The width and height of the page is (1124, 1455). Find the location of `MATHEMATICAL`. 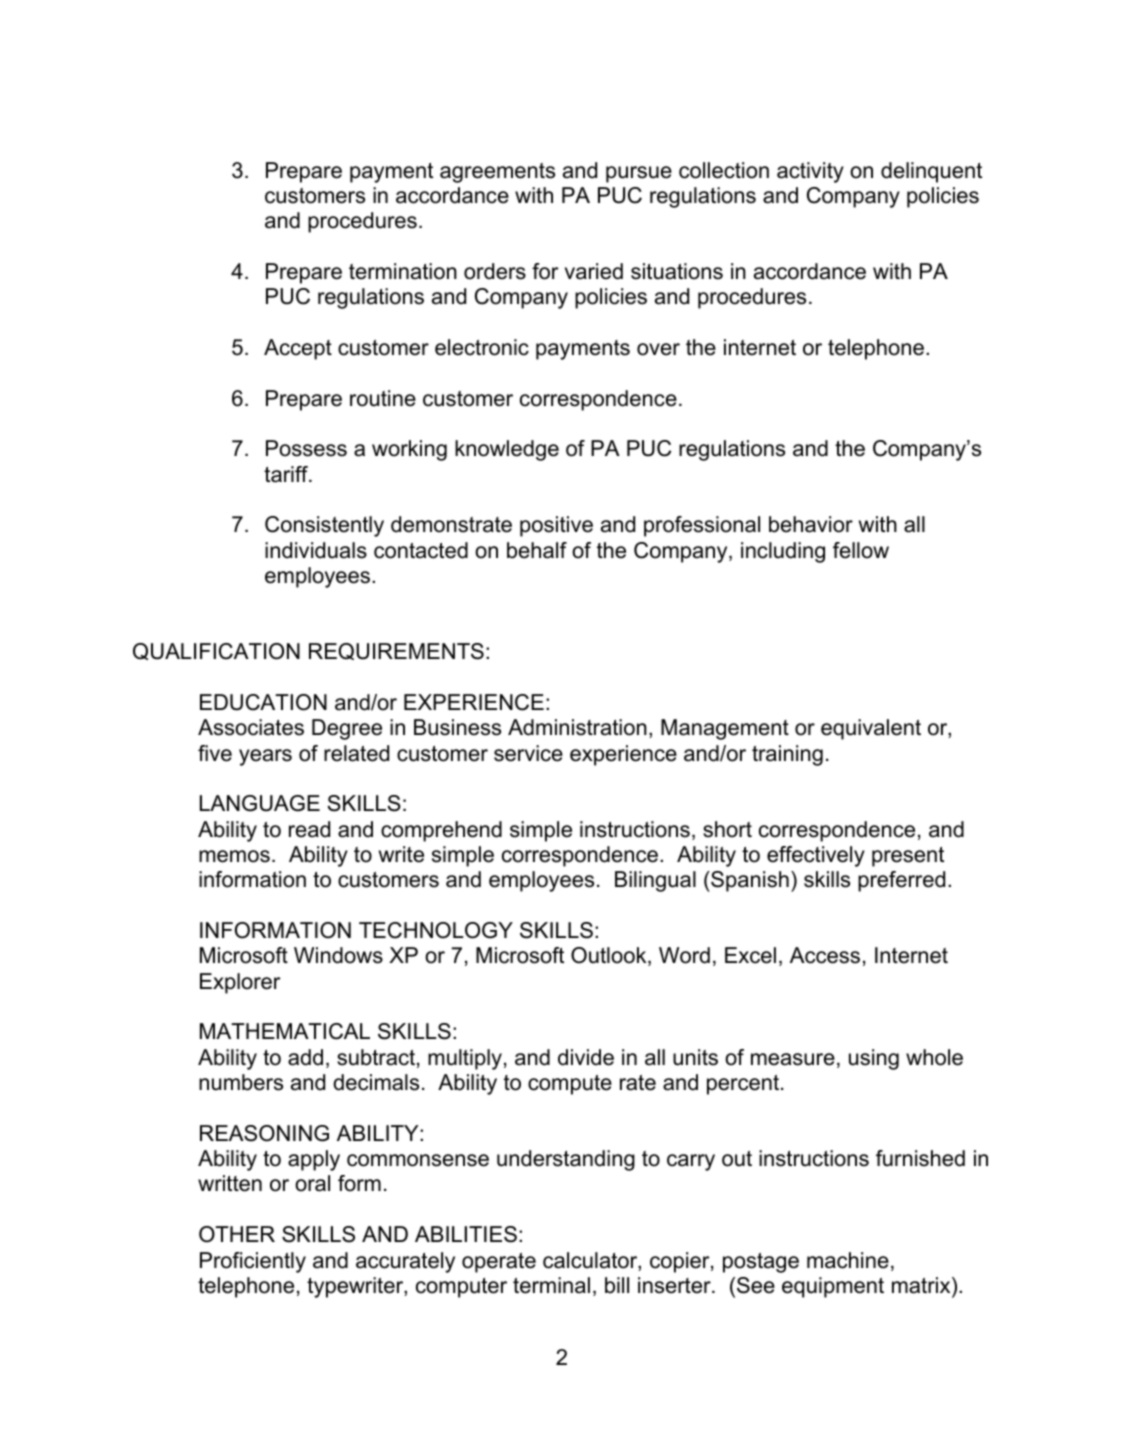

MATHEMATICAL is located at coordinates (285, 1031).
